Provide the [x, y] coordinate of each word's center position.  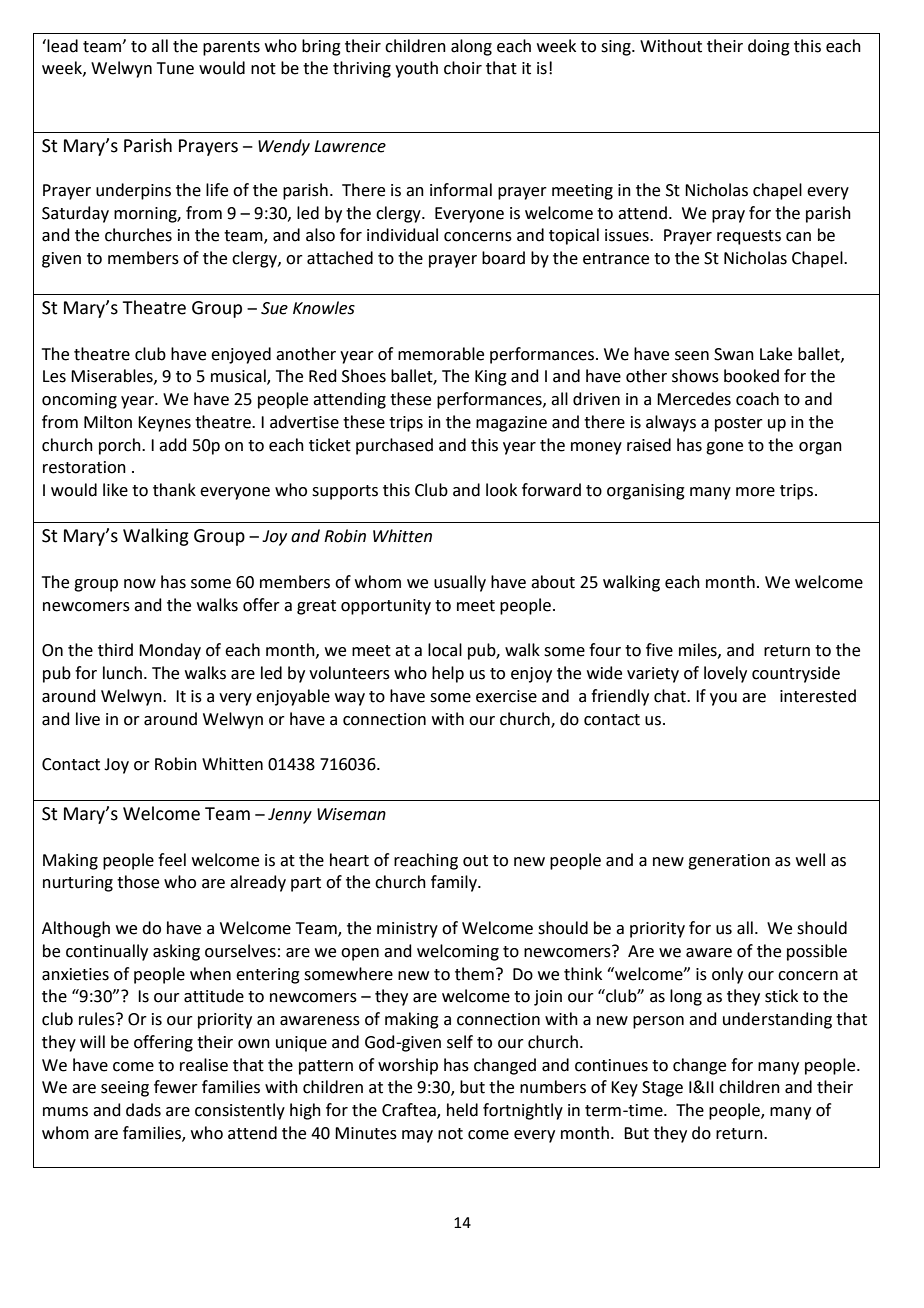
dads [143, 1110]
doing [769, 47]
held [462, 1110]
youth [416, 69]
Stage [662, 1089]
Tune [175, 68]
